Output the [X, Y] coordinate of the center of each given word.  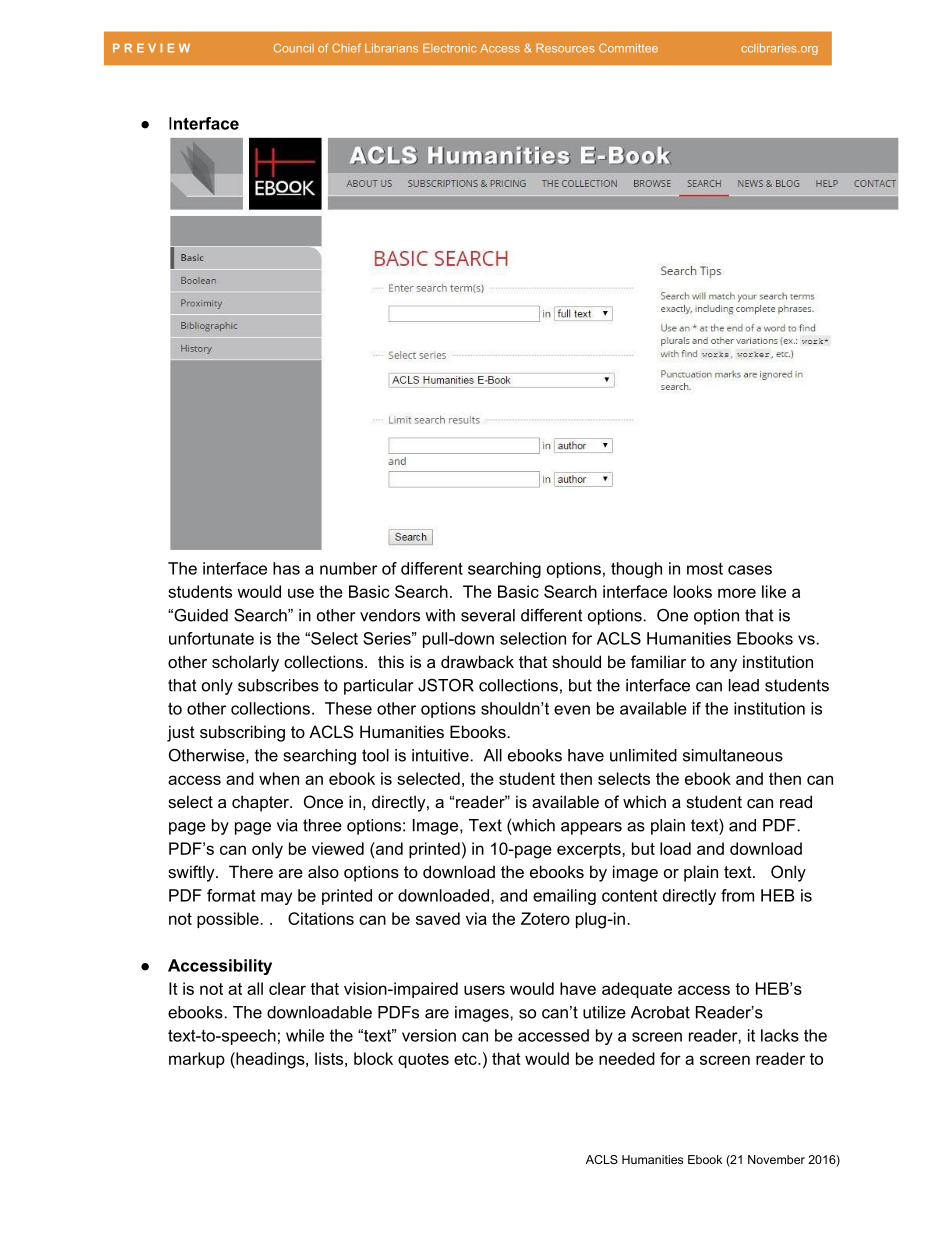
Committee [628, 48]
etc [466, 1059]
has [286, 568]
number [349, 568]
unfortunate [211, 638]
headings [270, 1060]
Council [294, 48]
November [776, 1159]
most [705, 569]
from [737, 895]
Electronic [449, 48]
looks [693, 591]
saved [438, 918]
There [251, 871]
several [488, 615]
